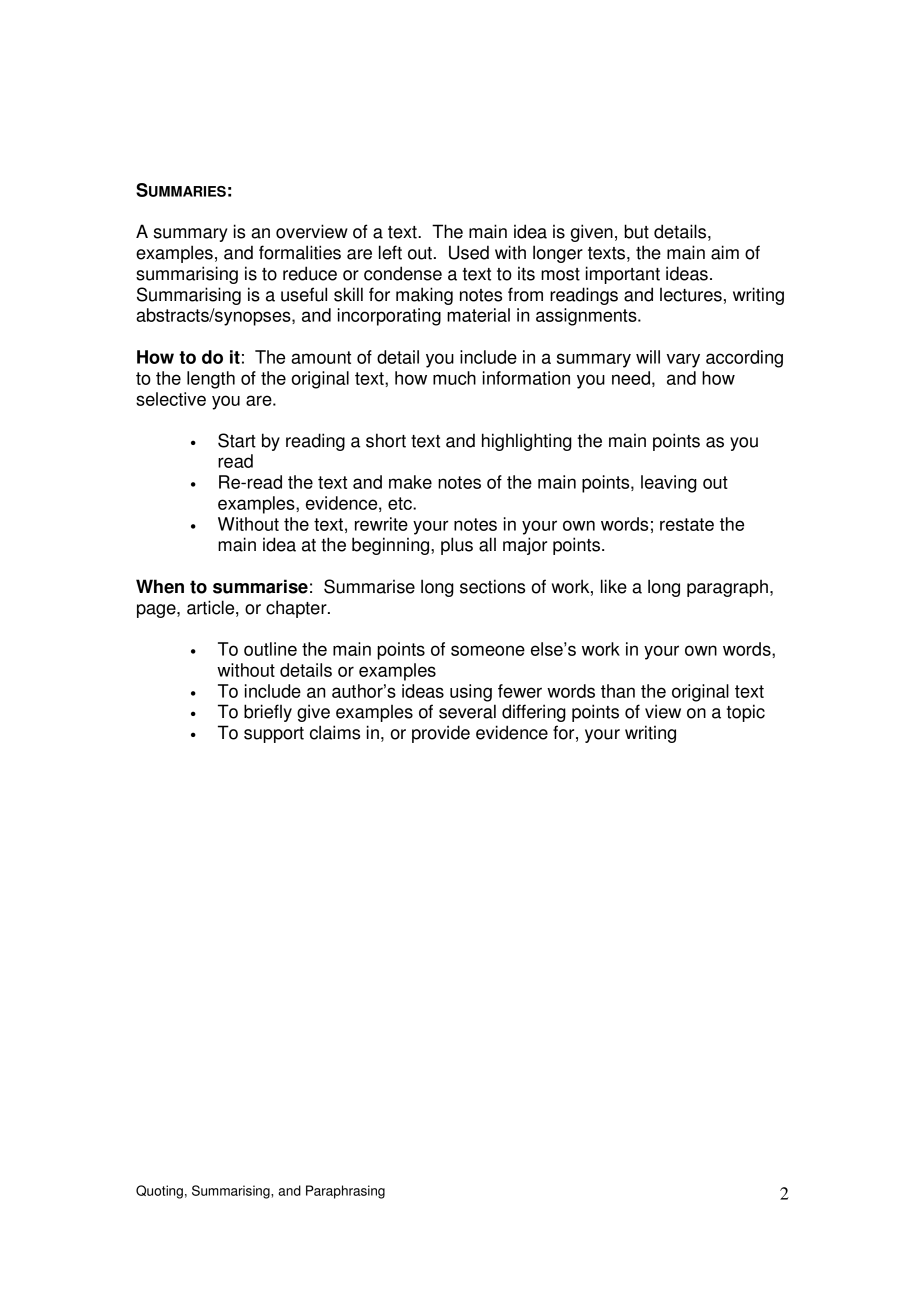 The image size is (924, 1308). I want to click on briefly, so click(268, 713).
